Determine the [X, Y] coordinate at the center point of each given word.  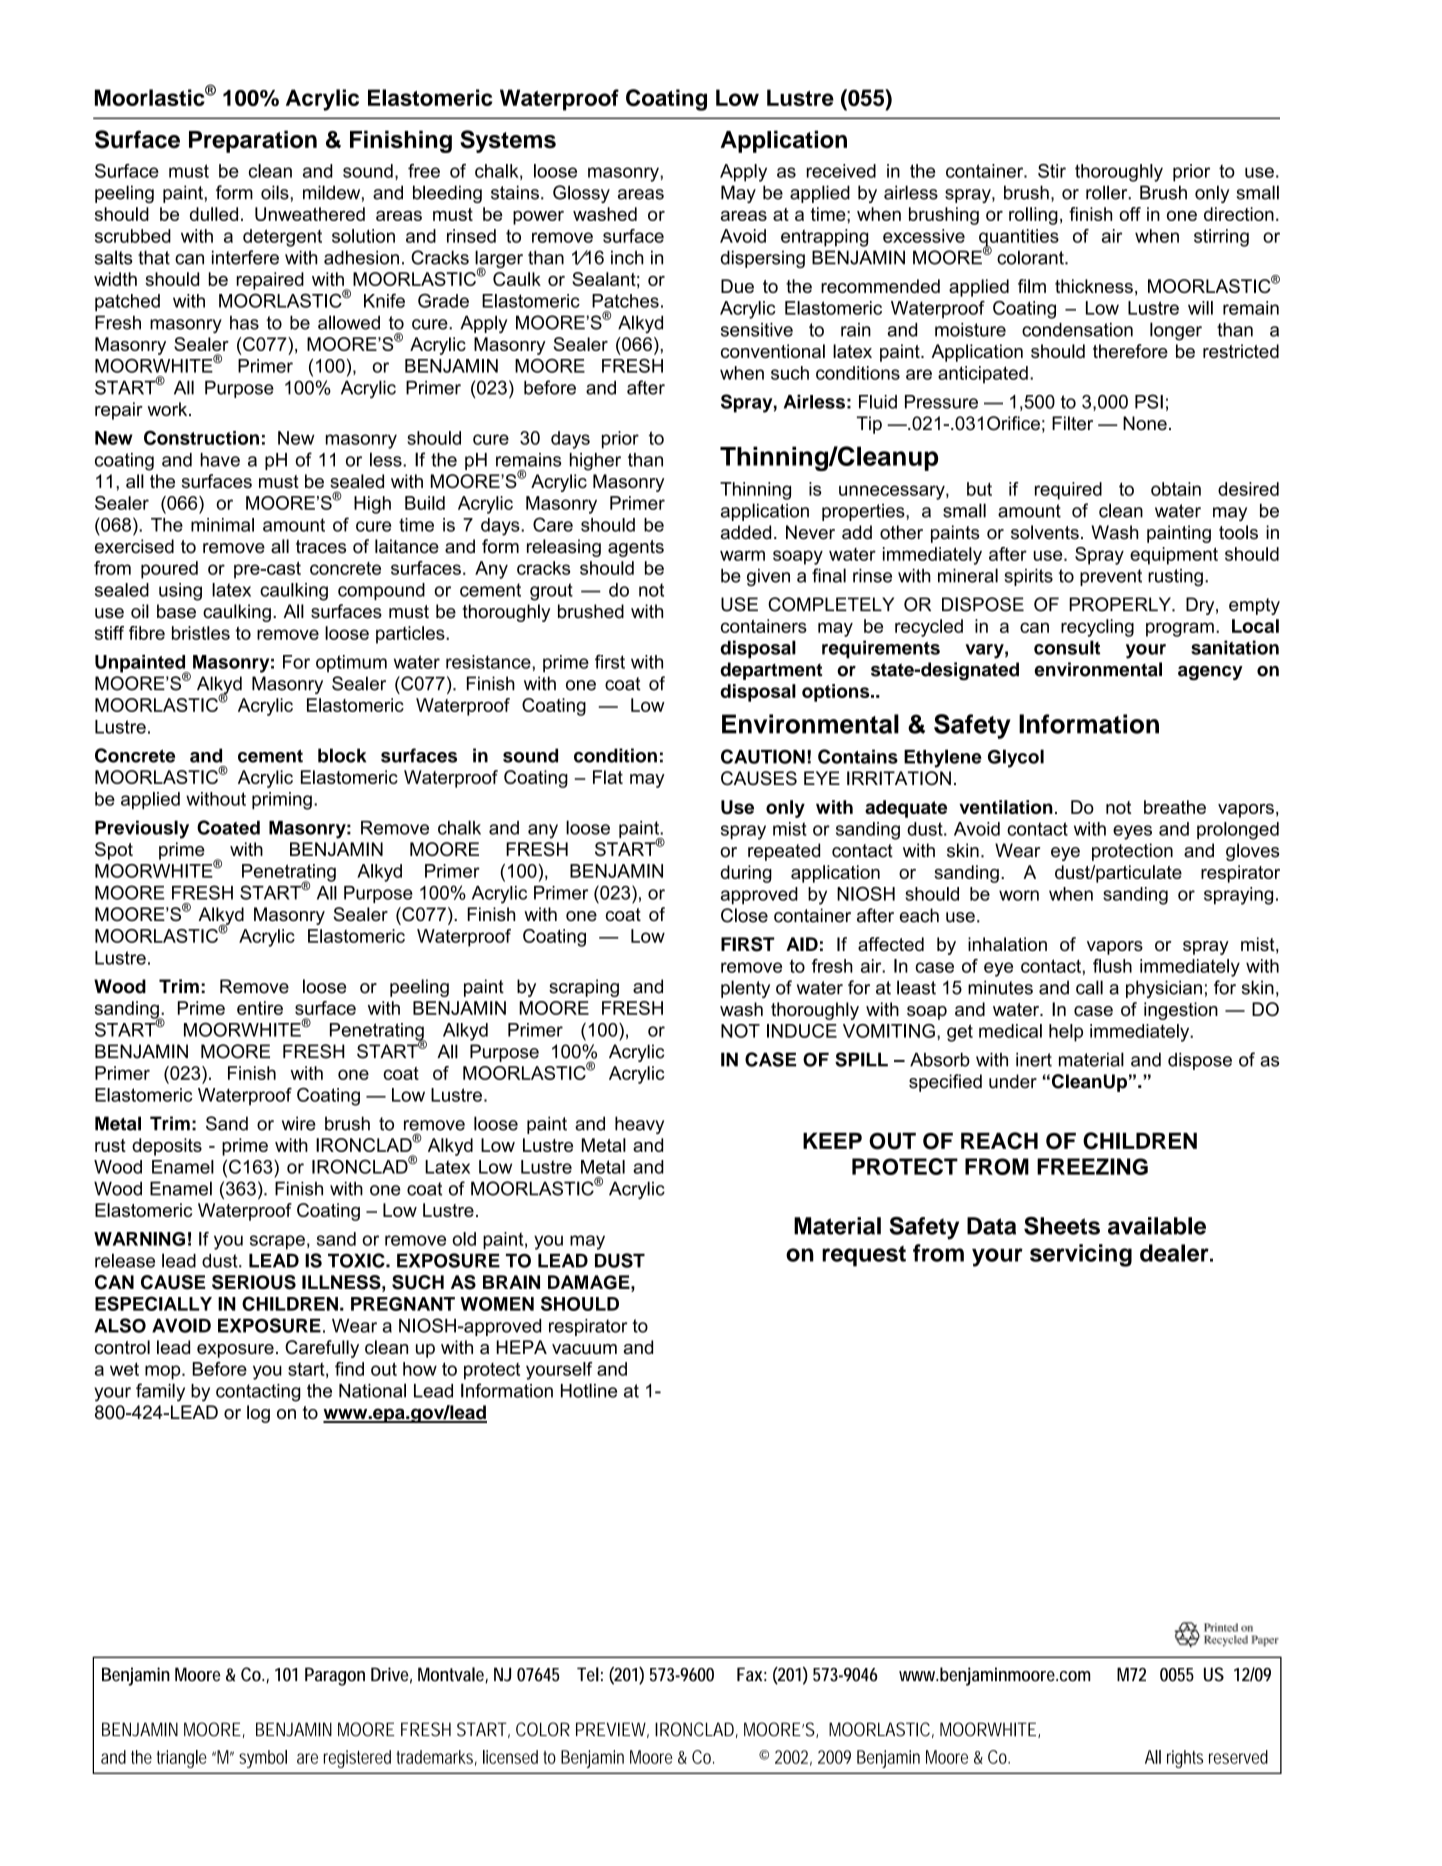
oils [275, 192]
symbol [263, 1759]
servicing [1081, 1255]
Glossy [581, 194]
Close [744, 915]
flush [1112, 966]
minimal [222, 525]
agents [636, 548]
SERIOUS [254, 1282]
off [1130, 214]
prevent [1111, 577]
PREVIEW [612, 1730]
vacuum [584, 1349]
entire [260, 1008]
